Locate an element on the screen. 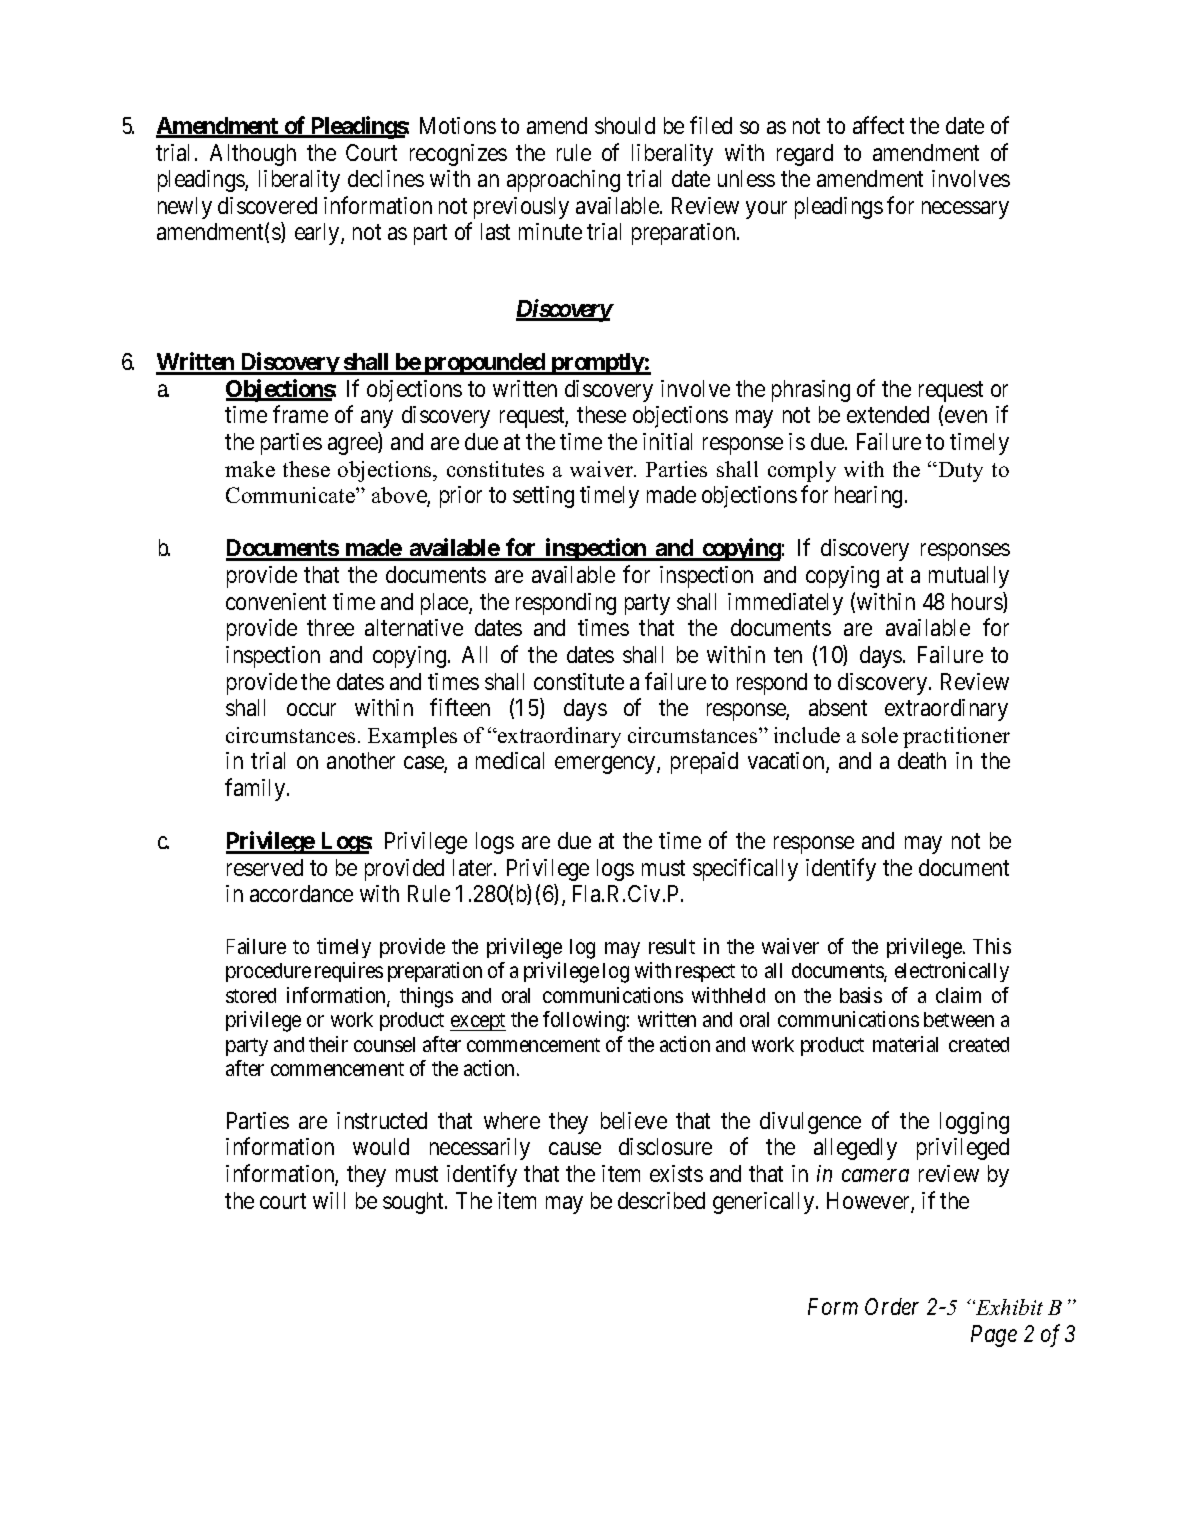 The image size is (1180, 1527). will is located at coordinates (329, 1200).
